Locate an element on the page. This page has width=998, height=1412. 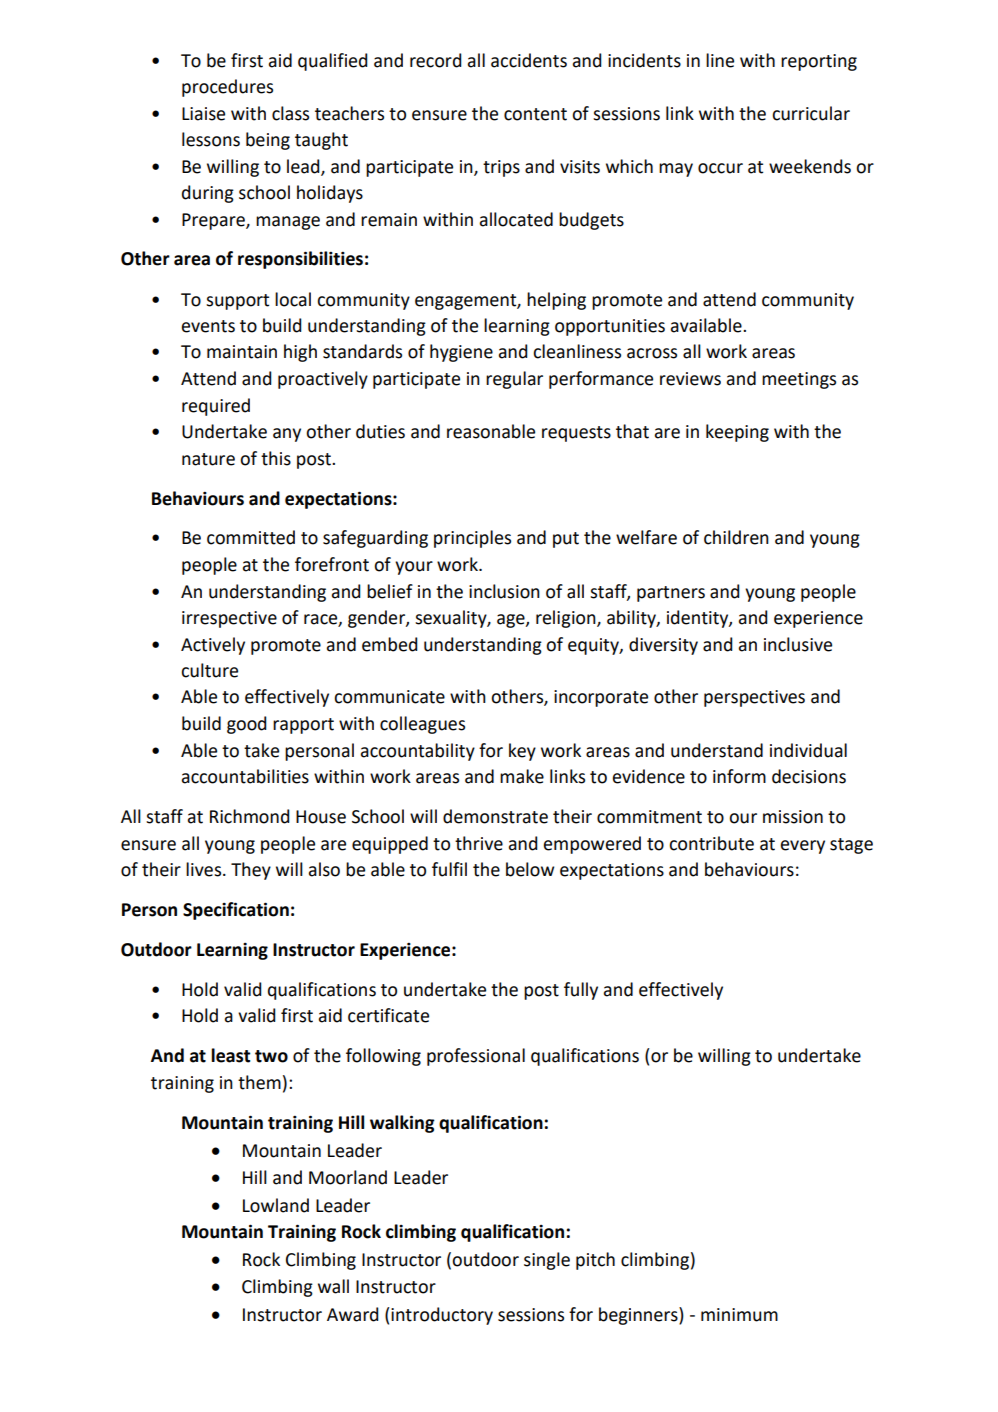
wall is located at coordinates (333, 1286).
